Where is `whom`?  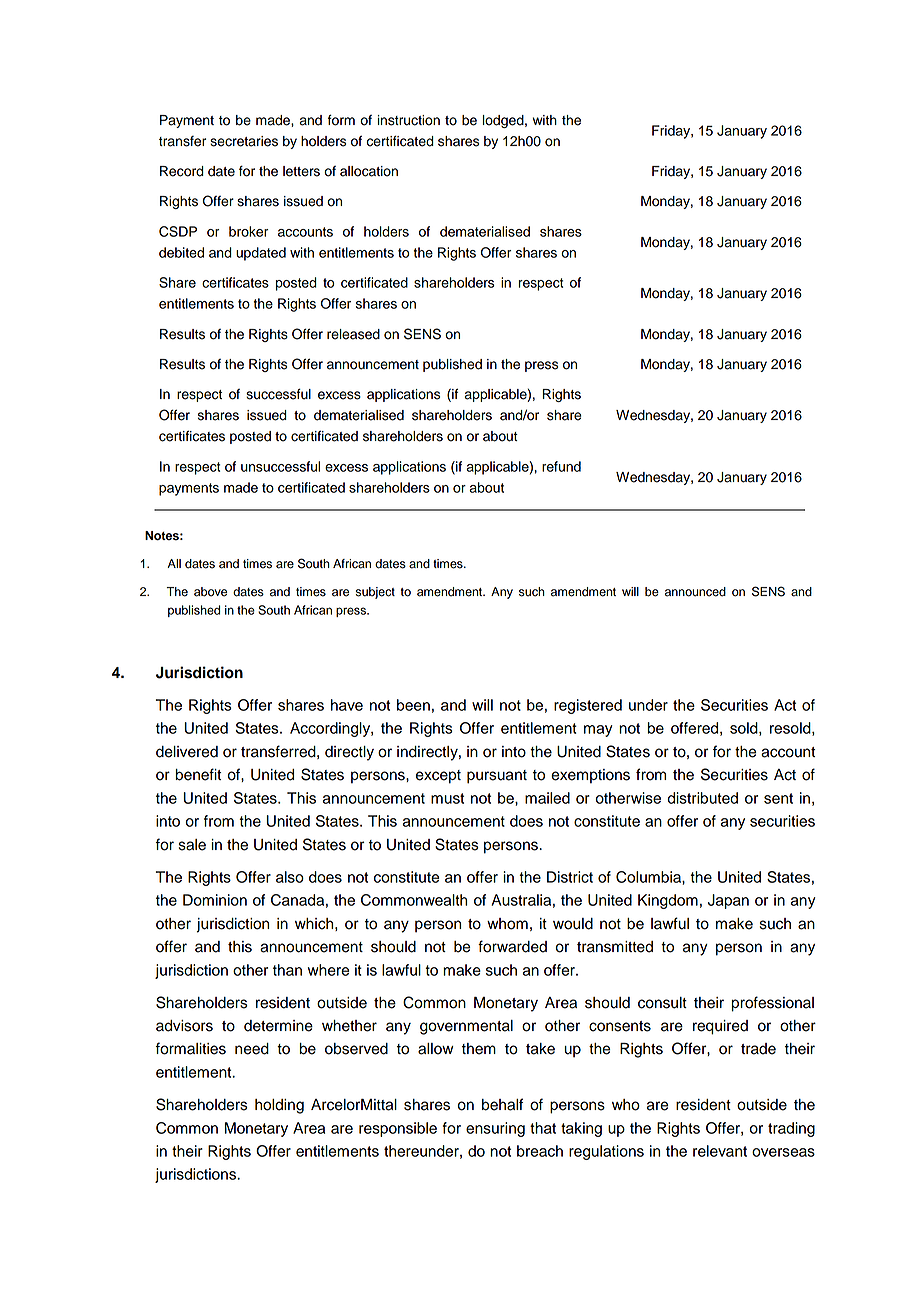 whom is located at coordinates (507, 924).
